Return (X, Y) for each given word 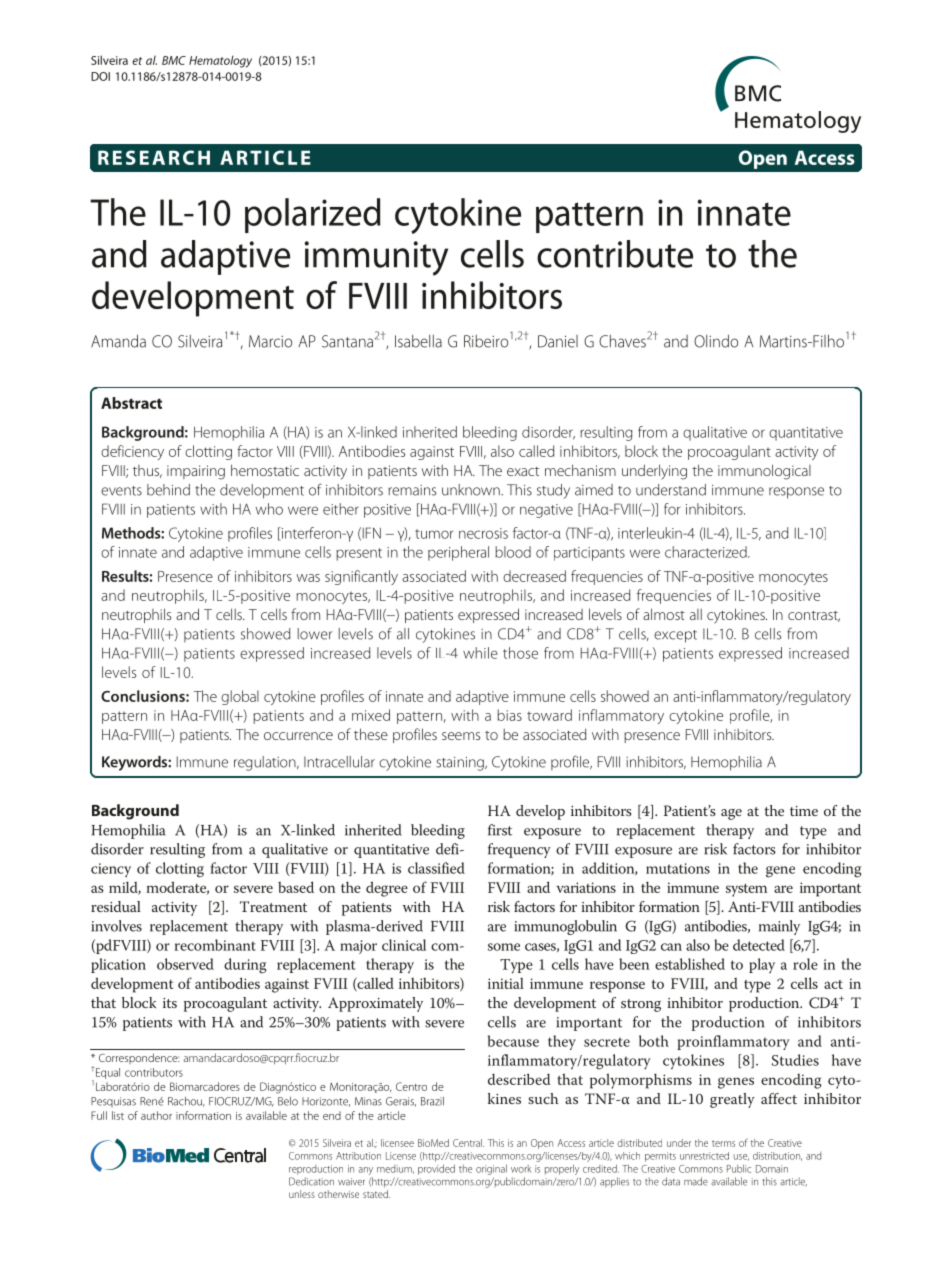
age (731, 814)
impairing (196, 472)
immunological (764, 472)
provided (436, 1169)
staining (461, 764)
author (156, 1115)
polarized (313, 215)
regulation (266, 763)
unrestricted (704, 1156)
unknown (472, 490)
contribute (615, 254)
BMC (174, 60)
